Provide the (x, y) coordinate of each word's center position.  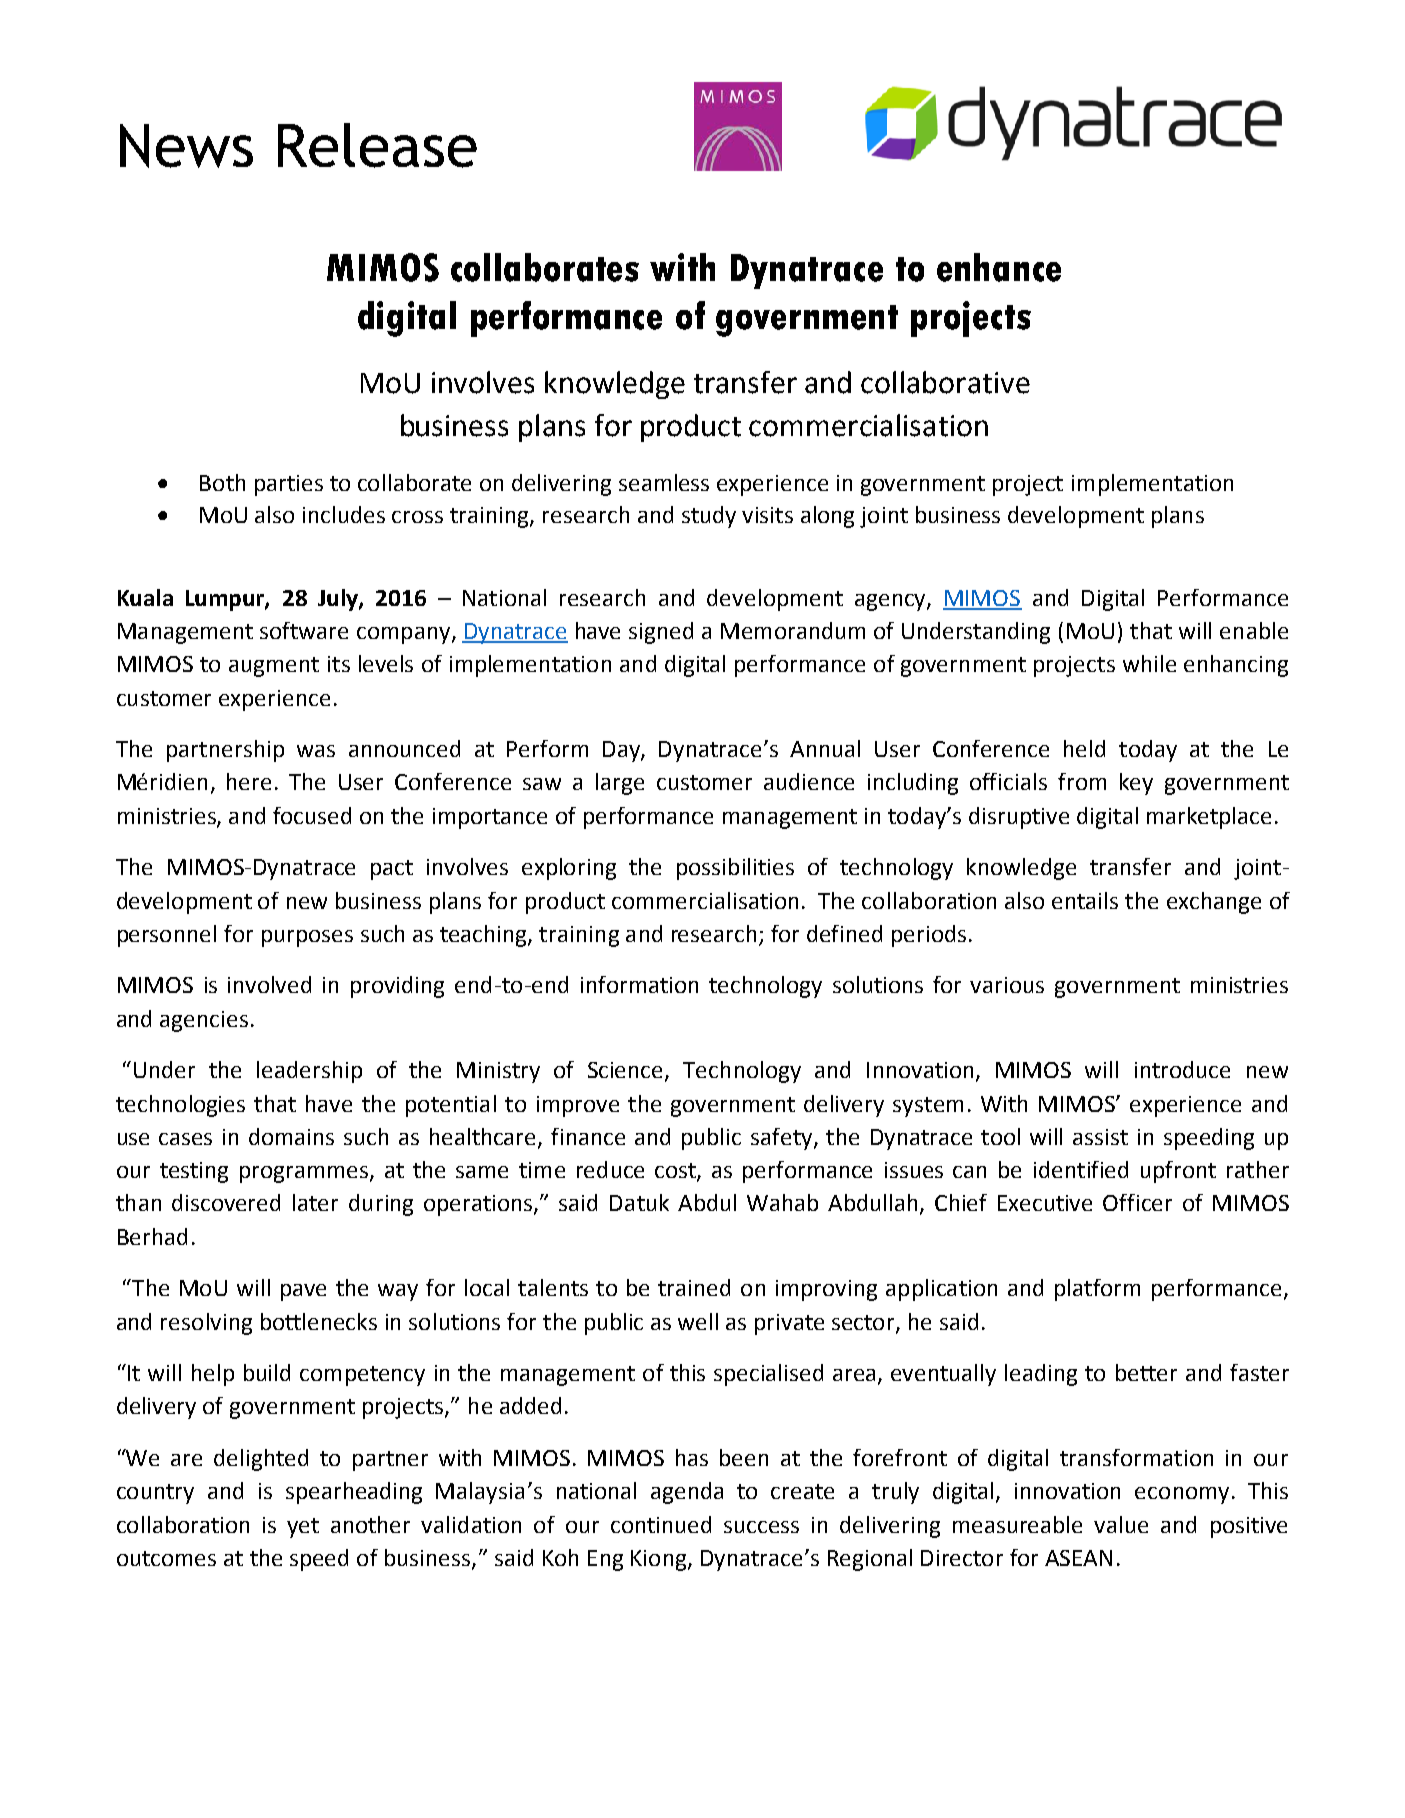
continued (661, 1524)
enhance (999, 267)
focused (312, 815)
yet (303, 1528)
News (186, 146)
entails (1085, 900)
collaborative (945, 382)
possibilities (735, 869)
